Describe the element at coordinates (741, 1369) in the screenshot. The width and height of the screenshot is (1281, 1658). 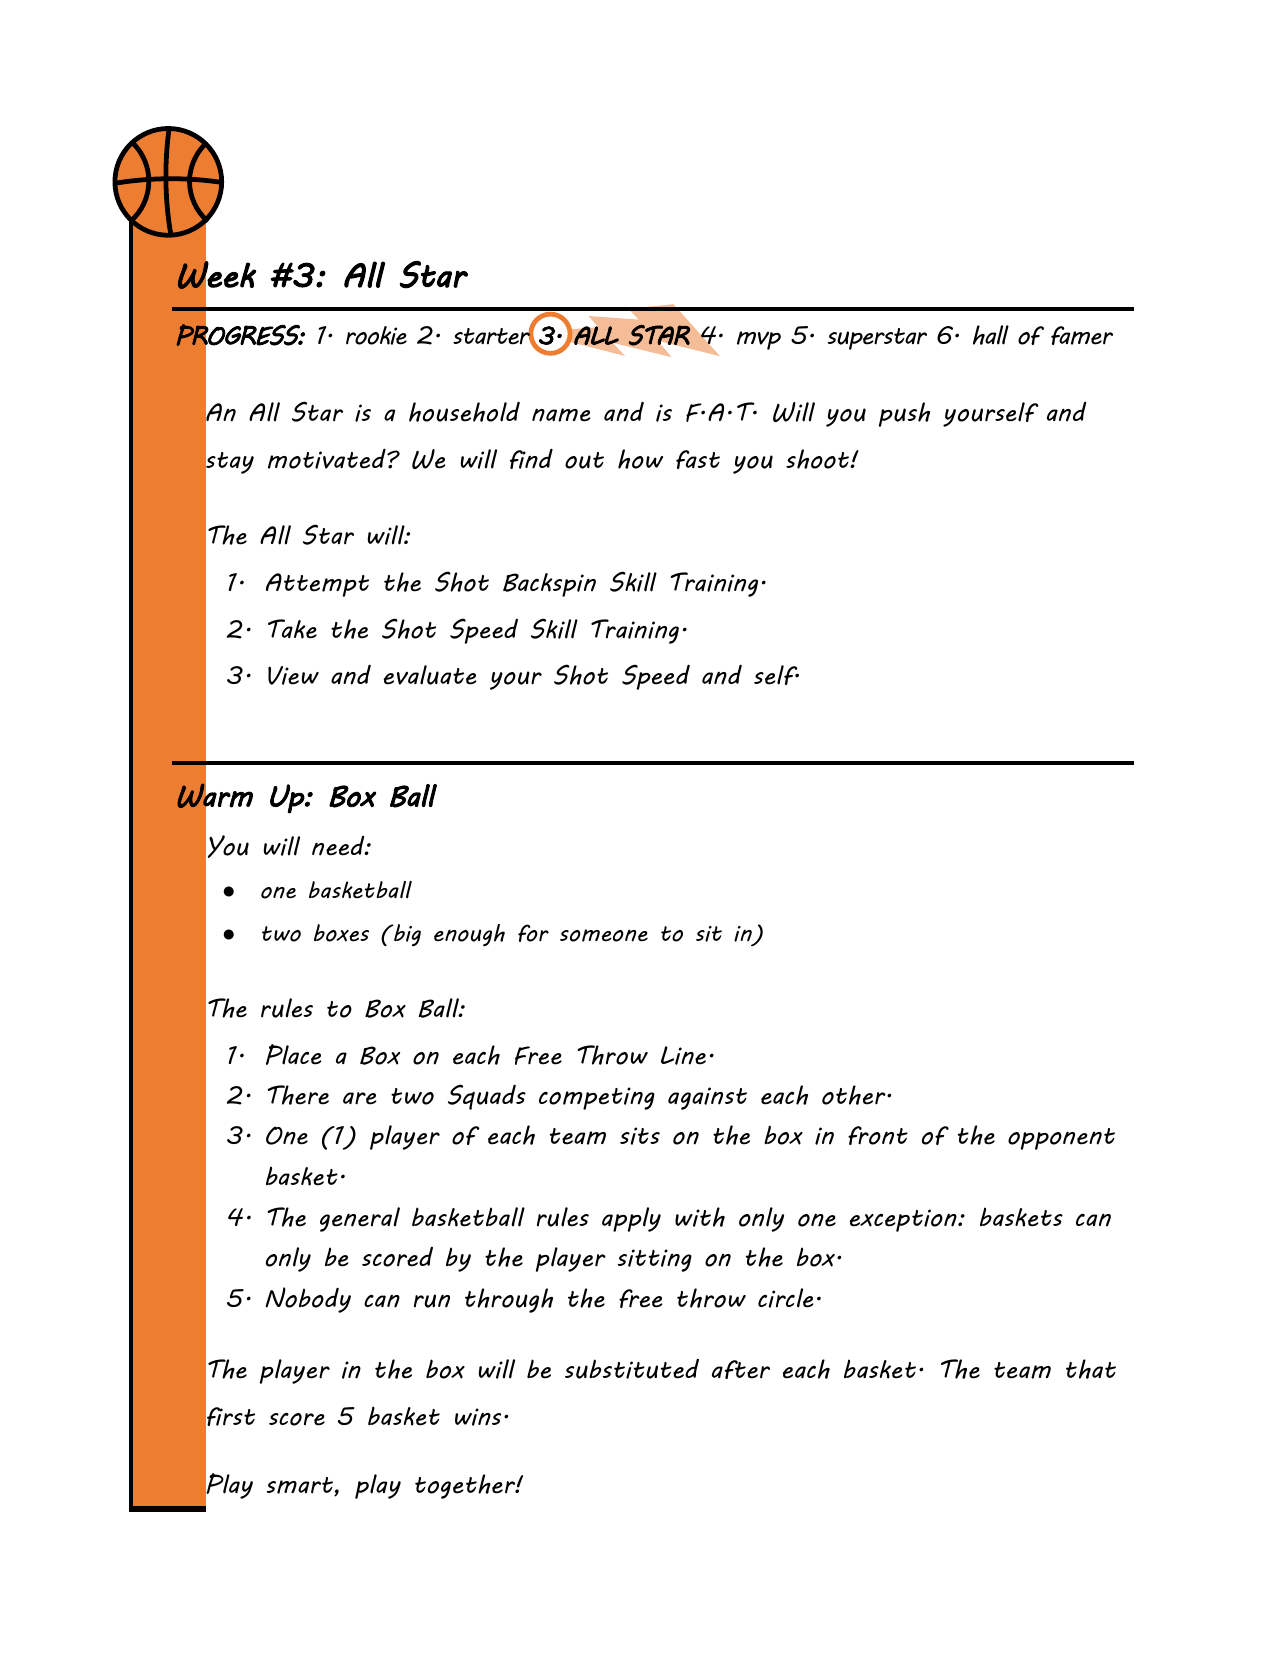
I see `after` at that location.
